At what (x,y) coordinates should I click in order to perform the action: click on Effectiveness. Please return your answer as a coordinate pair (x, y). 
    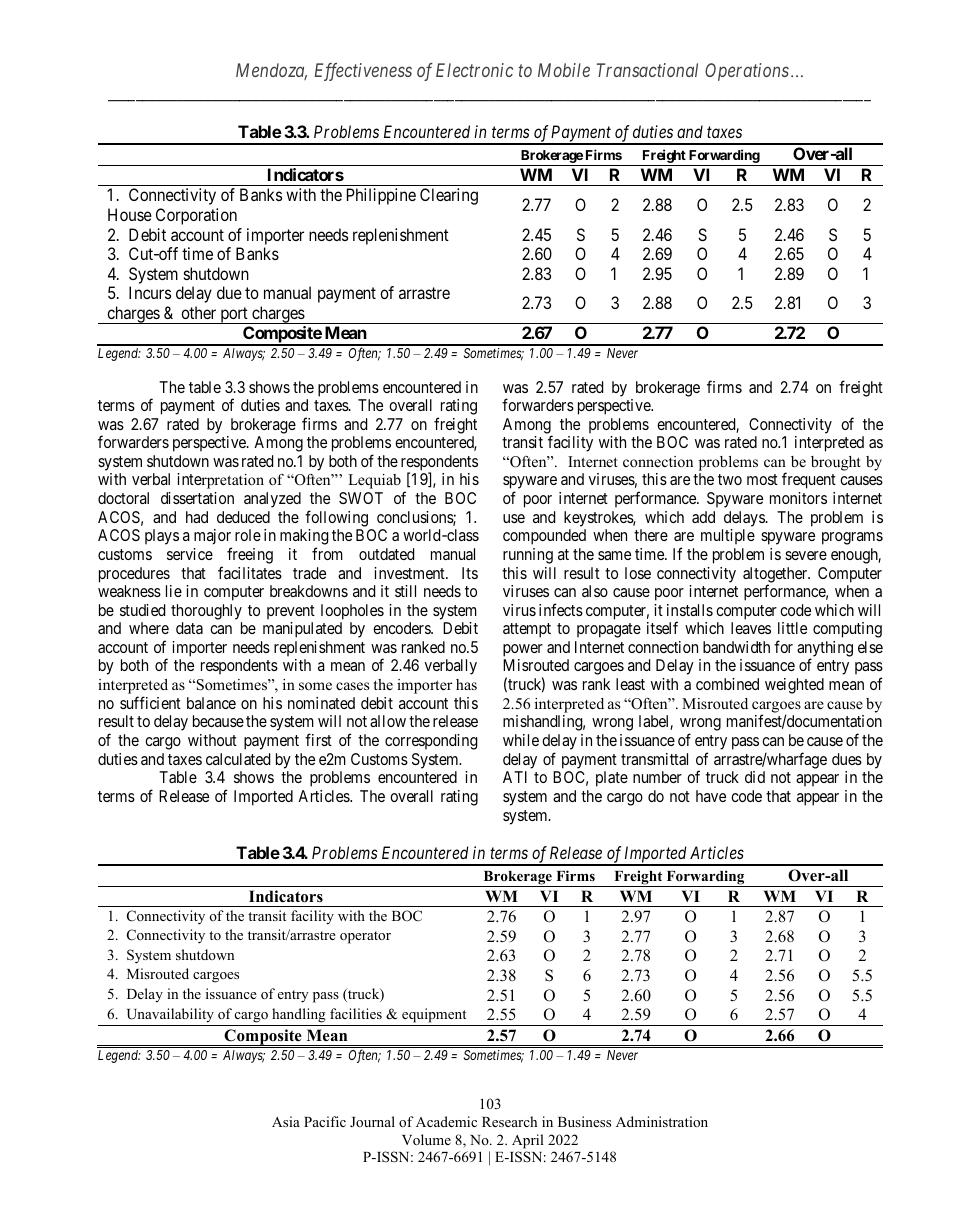
    Looking at the image, I should click on (363, 72).
